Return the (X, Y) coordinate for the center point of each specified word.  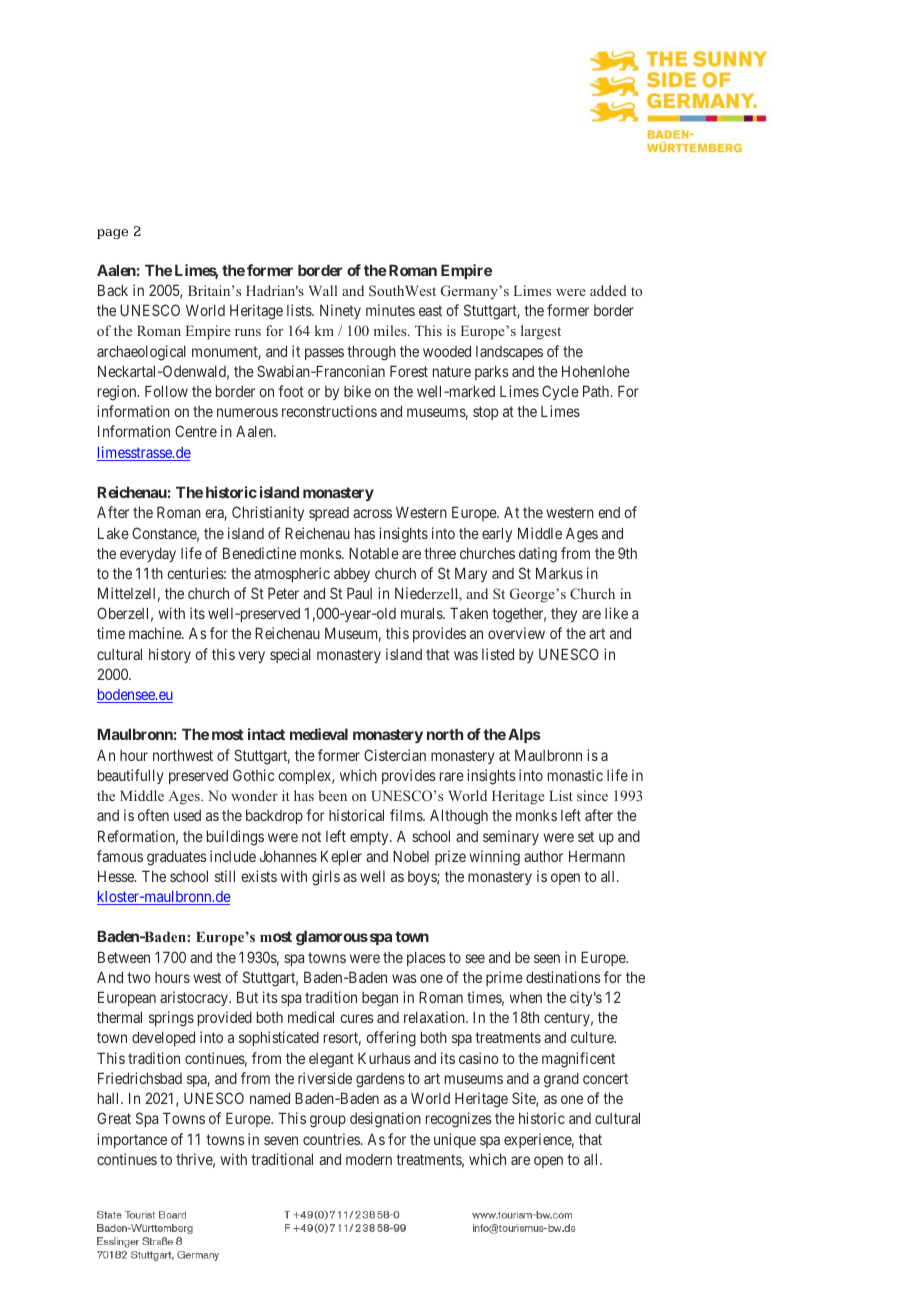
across (372, 513)
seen (547, 958)
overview (516, 633)
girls (326, 878)
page (112, 234)
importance (132, 1140)
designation (385, 1120)
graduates (177, 858)
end (609, 512)
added (608, 290)
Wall (323, 290)
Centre (196, 431)
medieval (319, 734)
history (170, 655)
